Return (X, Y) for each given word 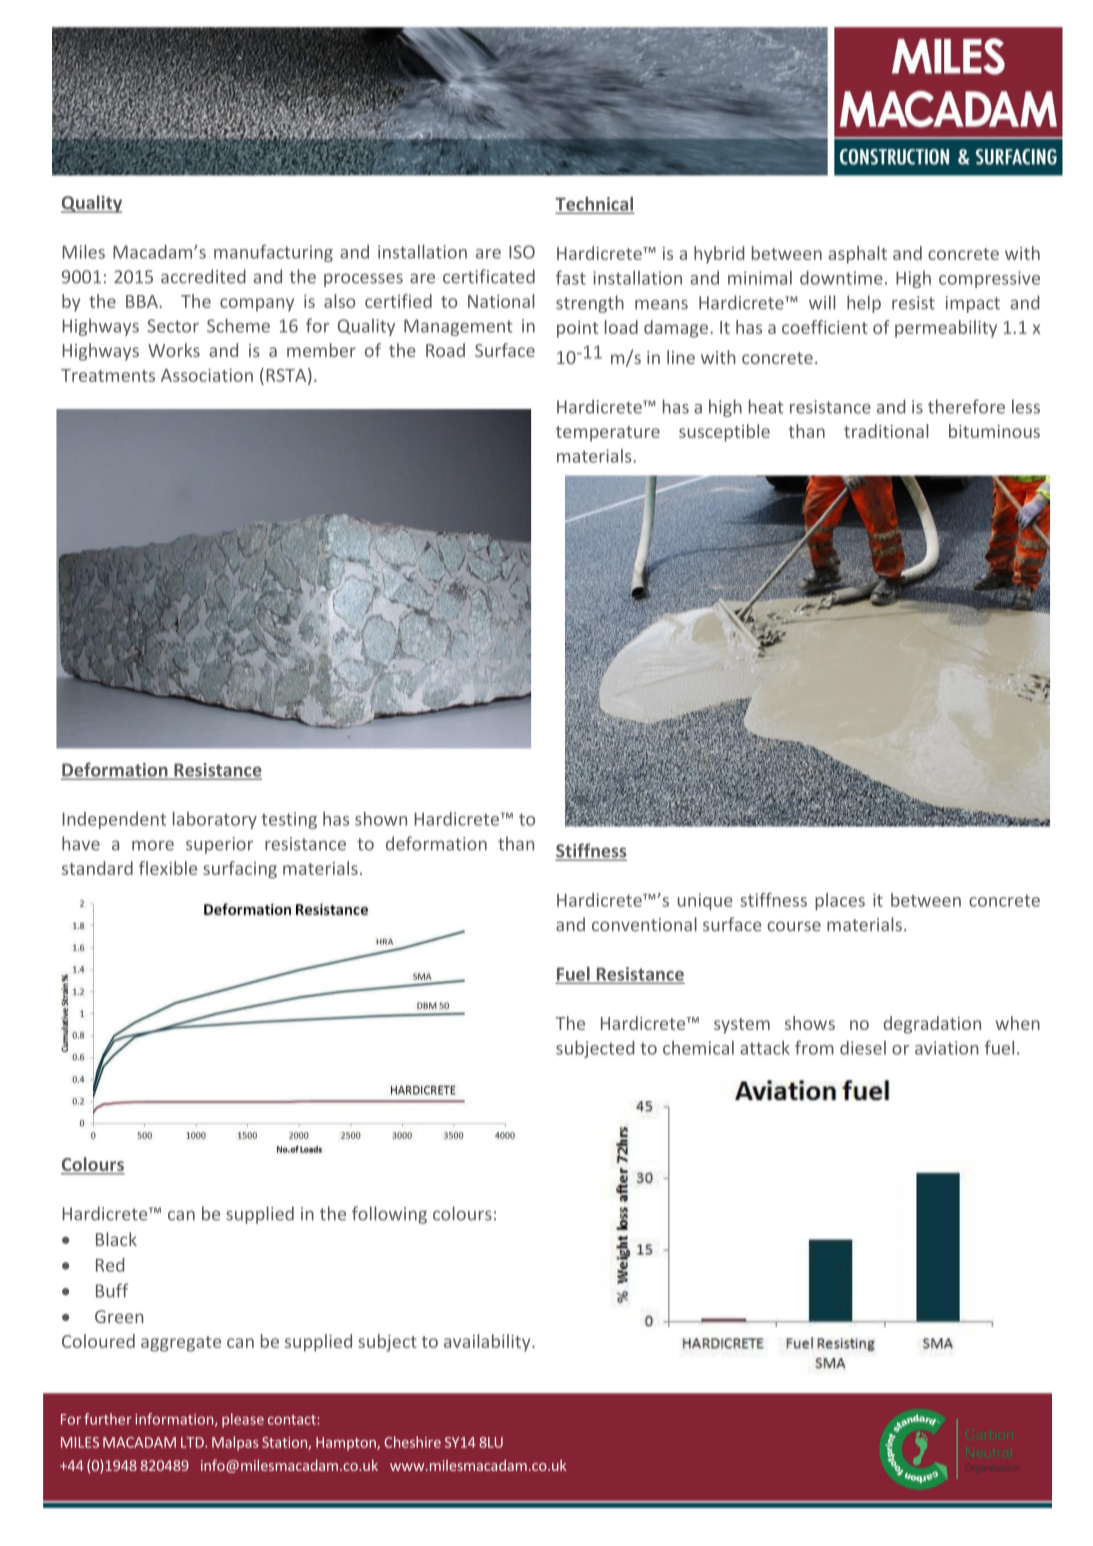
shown (381, 819)
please (243, 1420)
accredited (203, 276)
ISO (522, 252)
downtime (841, 278)
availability (488, 1343)
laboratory (215, 820)
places (840, 901)
